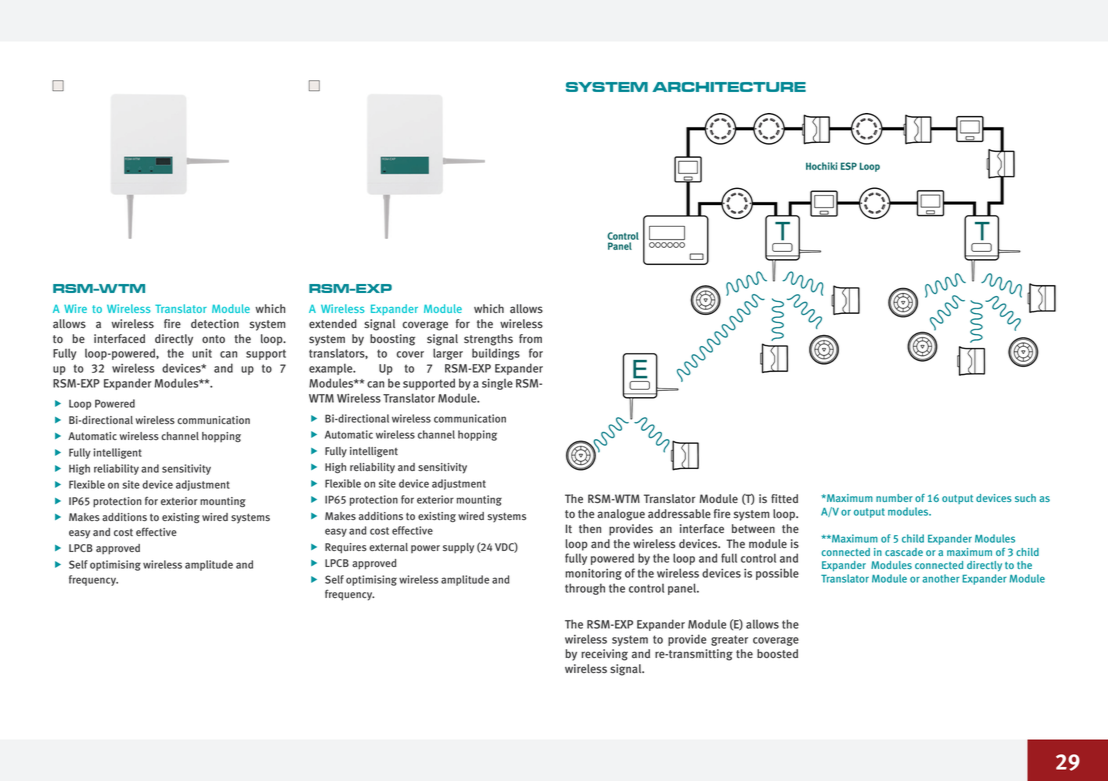 The height and width of the image is (781, 1108). What do you see at coordinates (729, 87) in the image?
I see `ARCHITECTURE` at bounding box center [729, 87].
